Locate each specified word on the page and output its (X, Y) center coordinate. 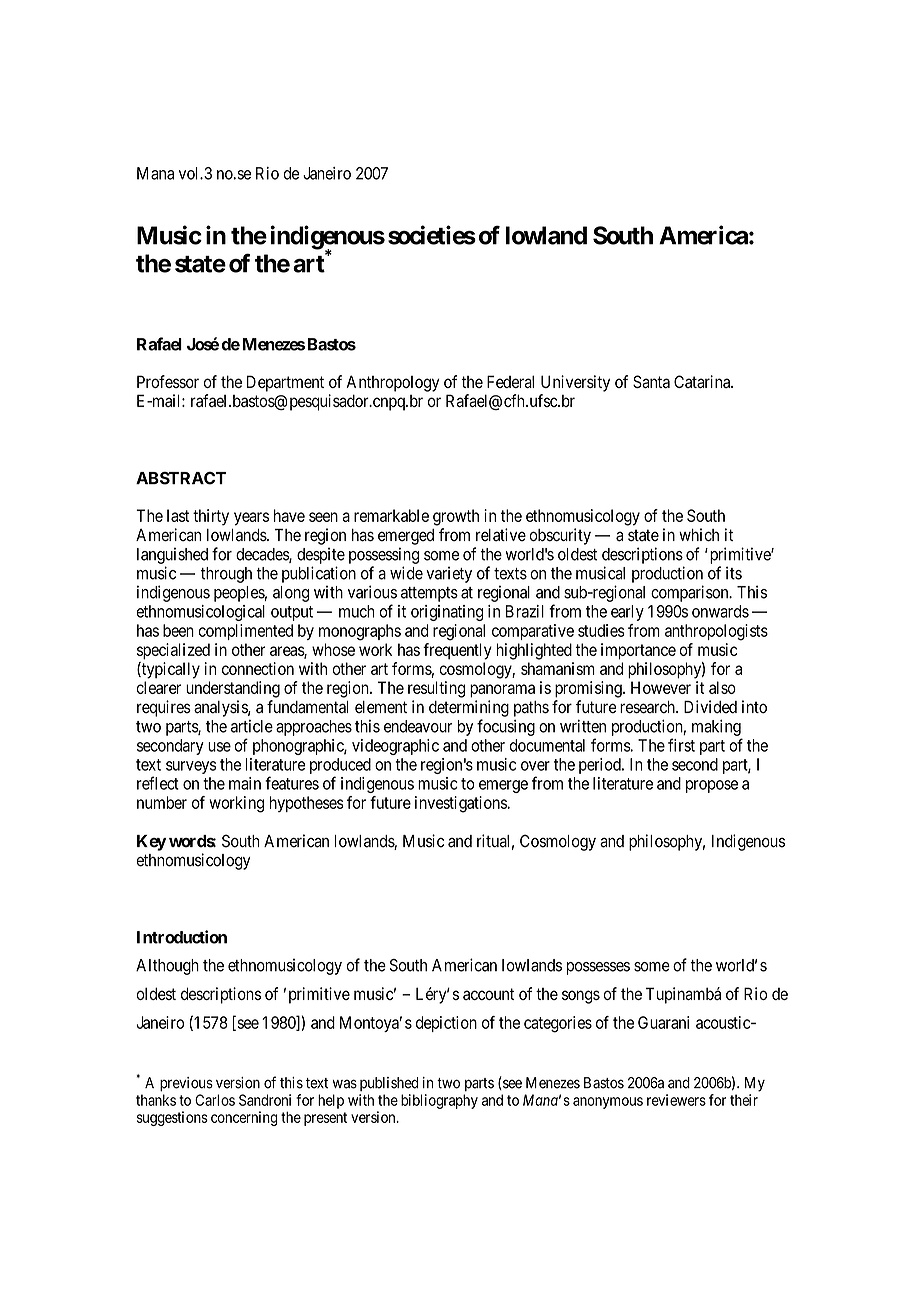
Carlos (215, 1100)
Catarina (703, 381)
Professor (168, 381)
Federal (510, 381)
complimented (245, 632)
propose (712, 786)
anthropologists (716, 632)
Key (151, 843)
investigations (461, 804)
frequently (457, 651)
